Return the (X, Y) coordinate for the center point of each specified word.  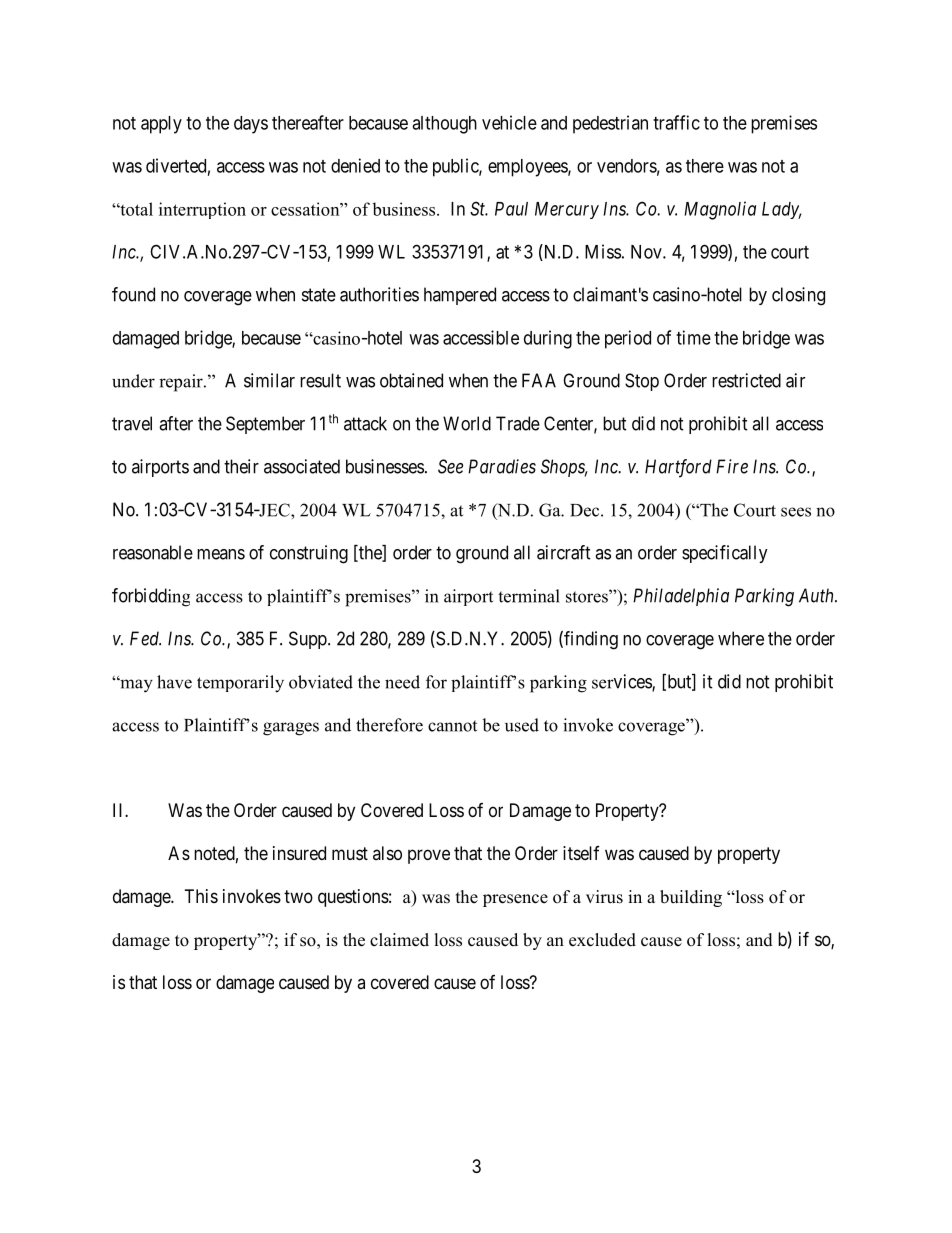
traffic (676, 122)
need (402, 682)
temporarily (240, 684)
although (444, 125)
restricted (746, 380)
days (251, 125)
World (467, 423)
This (201, 896)
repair (182, 383)
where (741, 638)
